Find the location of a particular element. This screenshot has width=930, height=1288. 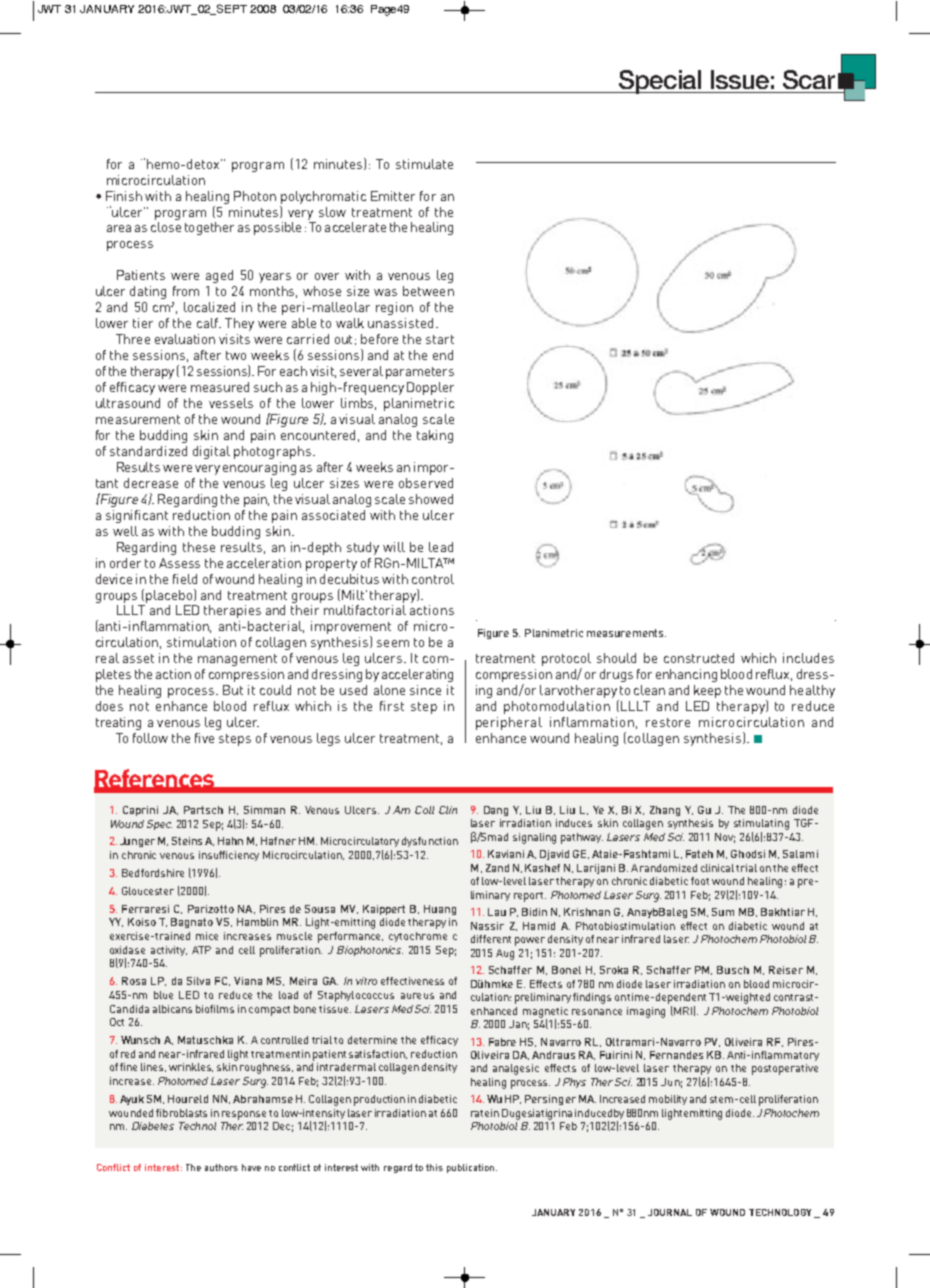

JOURNAL is located at coordinates (670, 1212).
